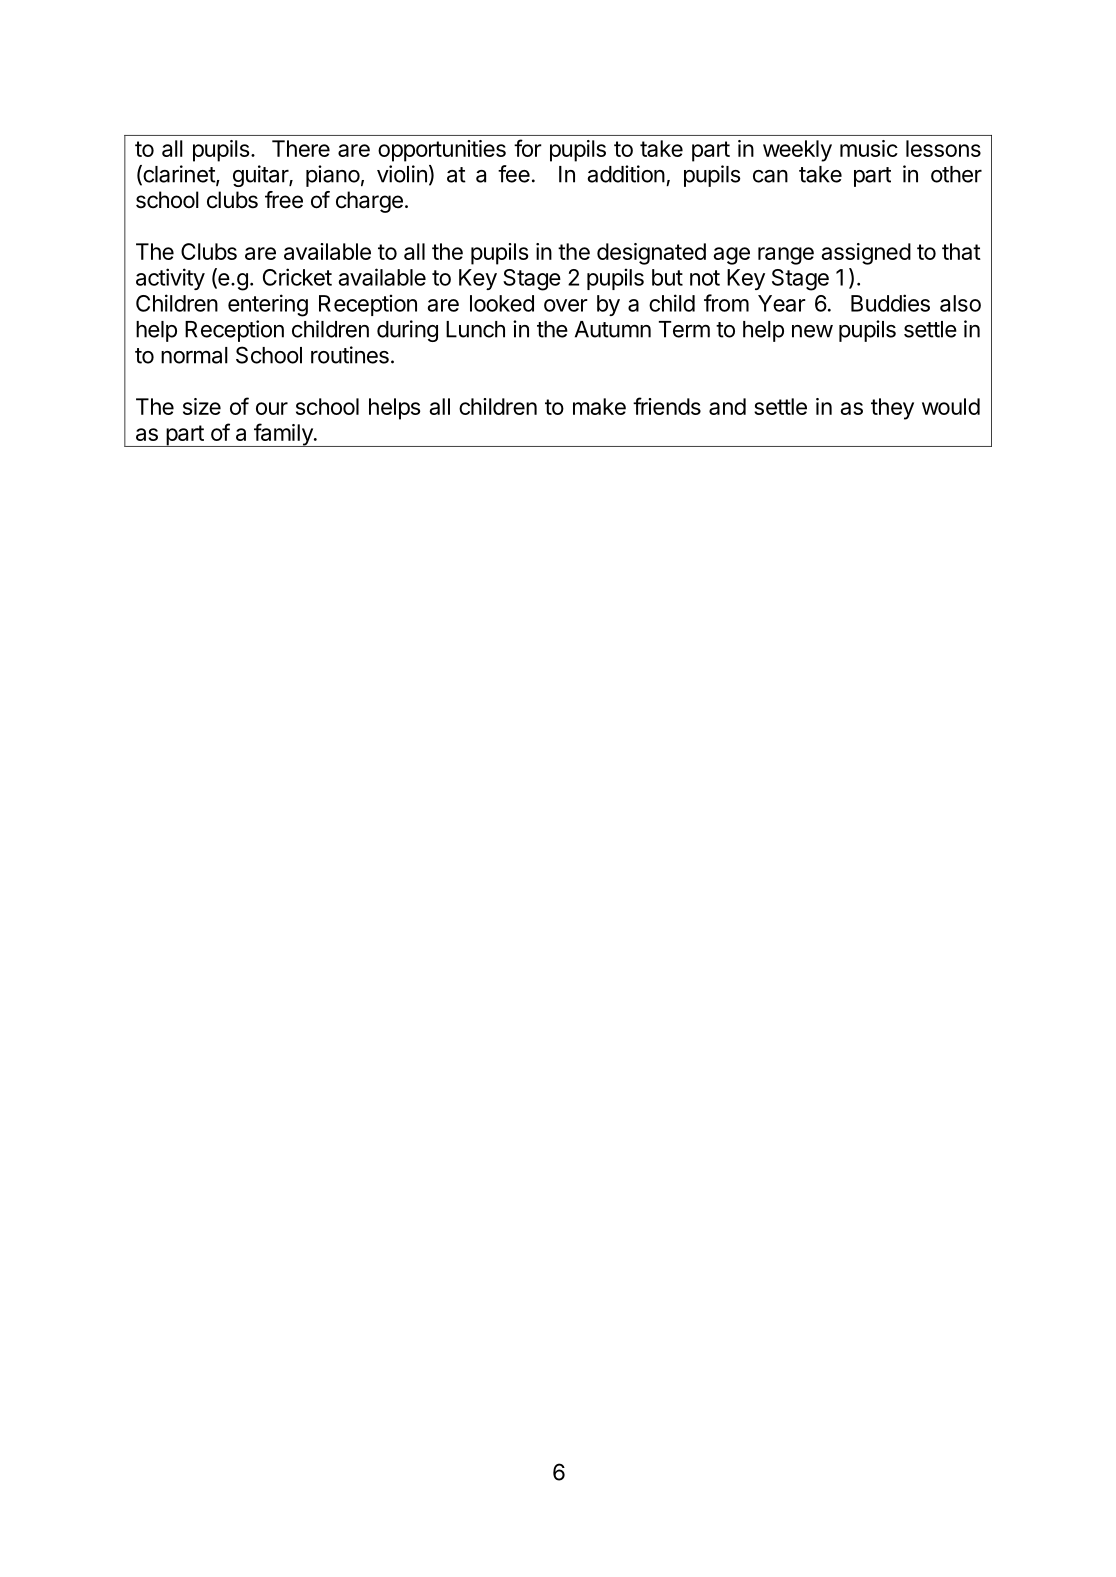 This document has height=1577, width=1116. Describe the element at coordinates (599, 406) in the document. I see `make` at that location.
